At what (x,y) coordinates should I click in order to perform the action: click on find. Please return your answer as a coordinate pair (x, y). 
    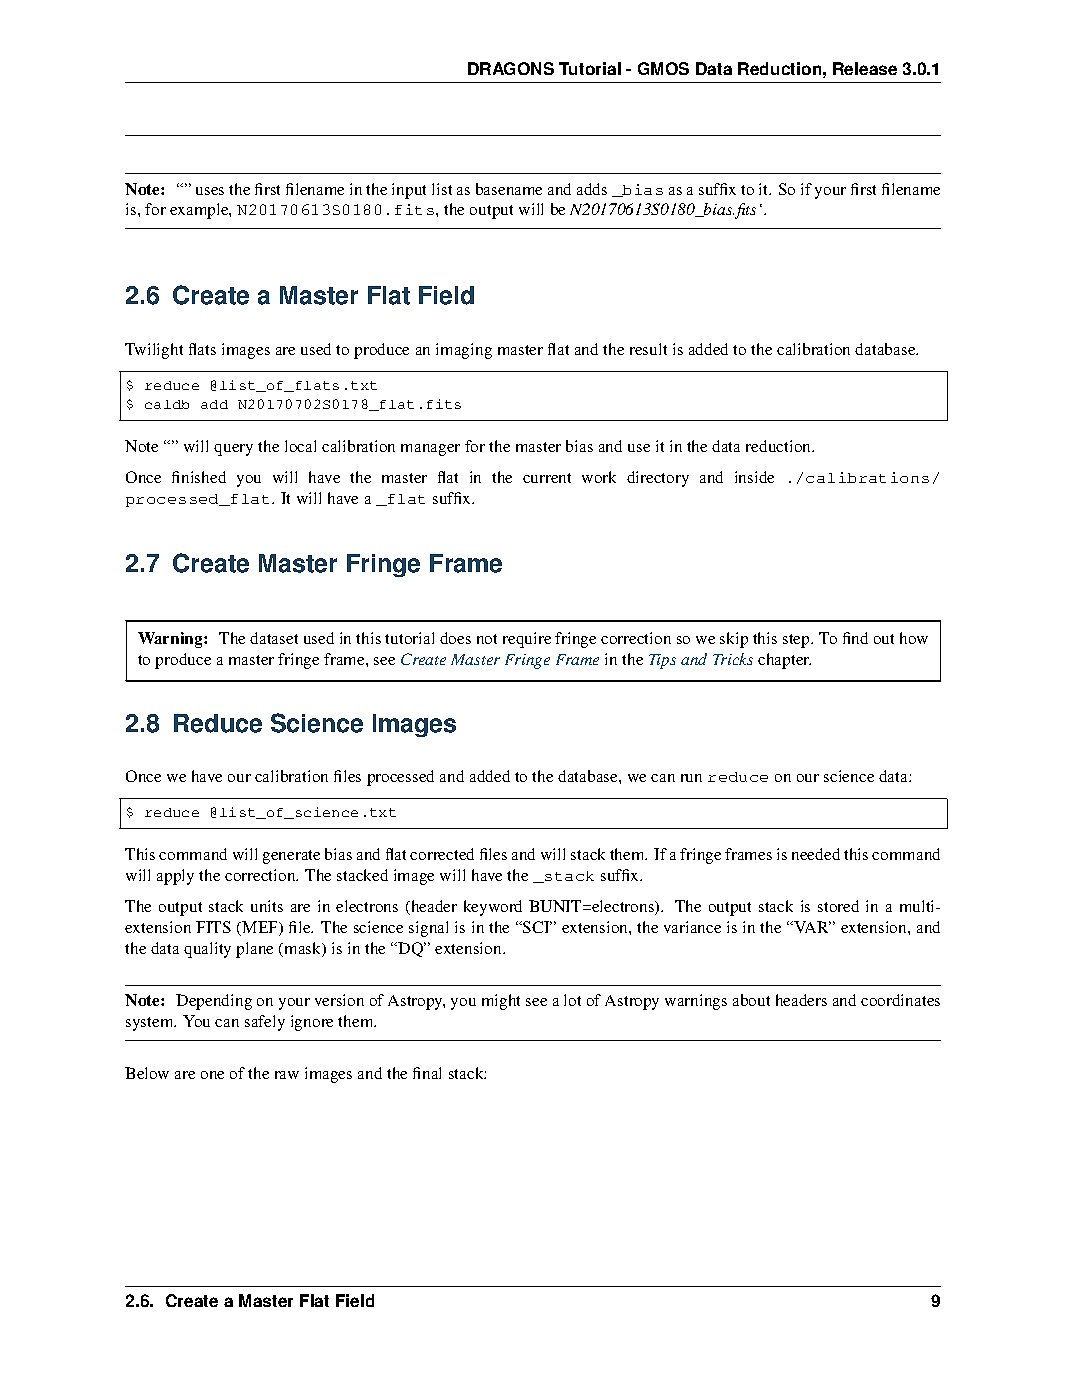
    Looking at the image, I should click on (855, 638).
